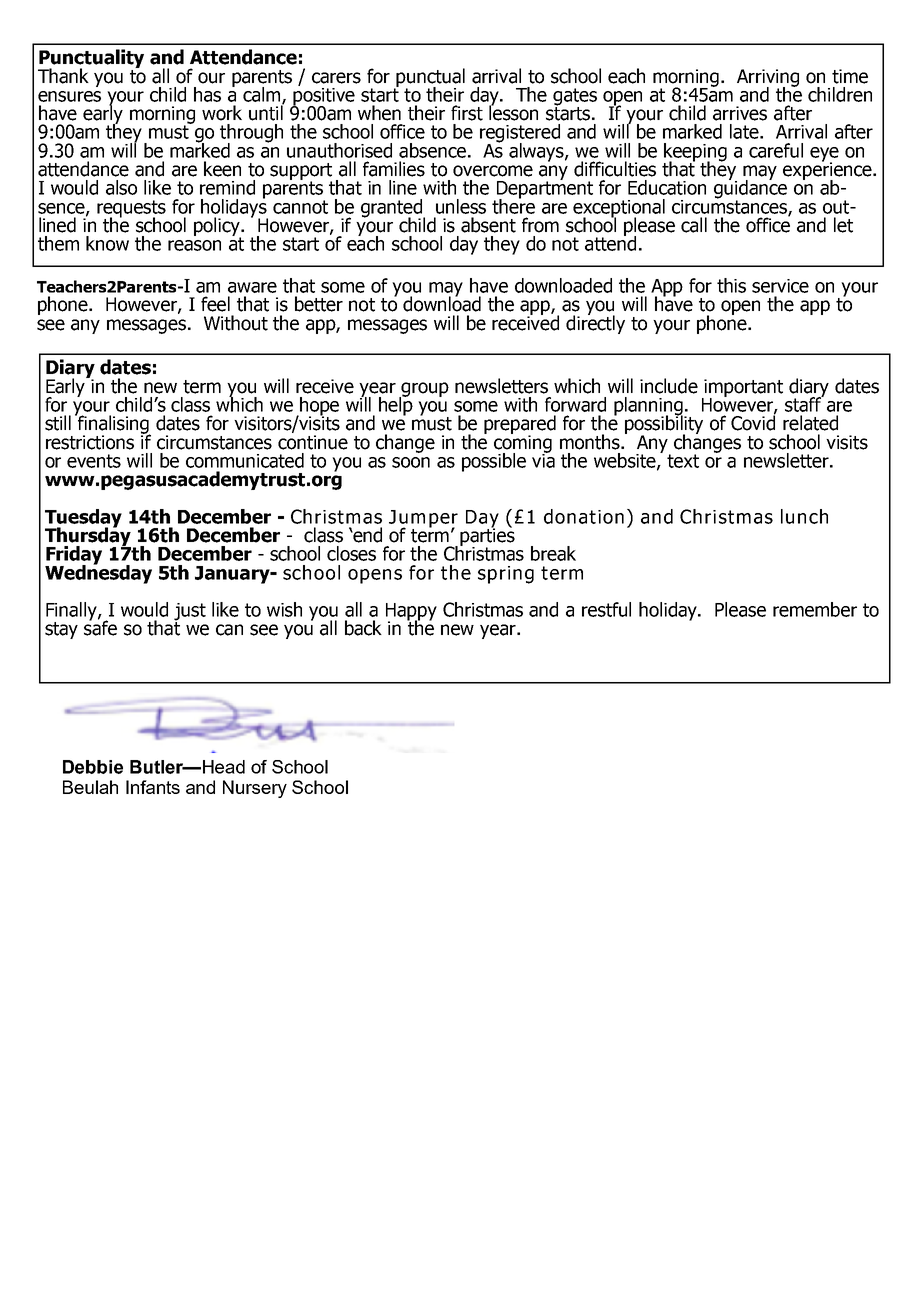 This screenshot has height=1308, width=924. What do you see at coordinates (190, 613) in the screenshot?
I see `just` at bounding box center [190, 613].
